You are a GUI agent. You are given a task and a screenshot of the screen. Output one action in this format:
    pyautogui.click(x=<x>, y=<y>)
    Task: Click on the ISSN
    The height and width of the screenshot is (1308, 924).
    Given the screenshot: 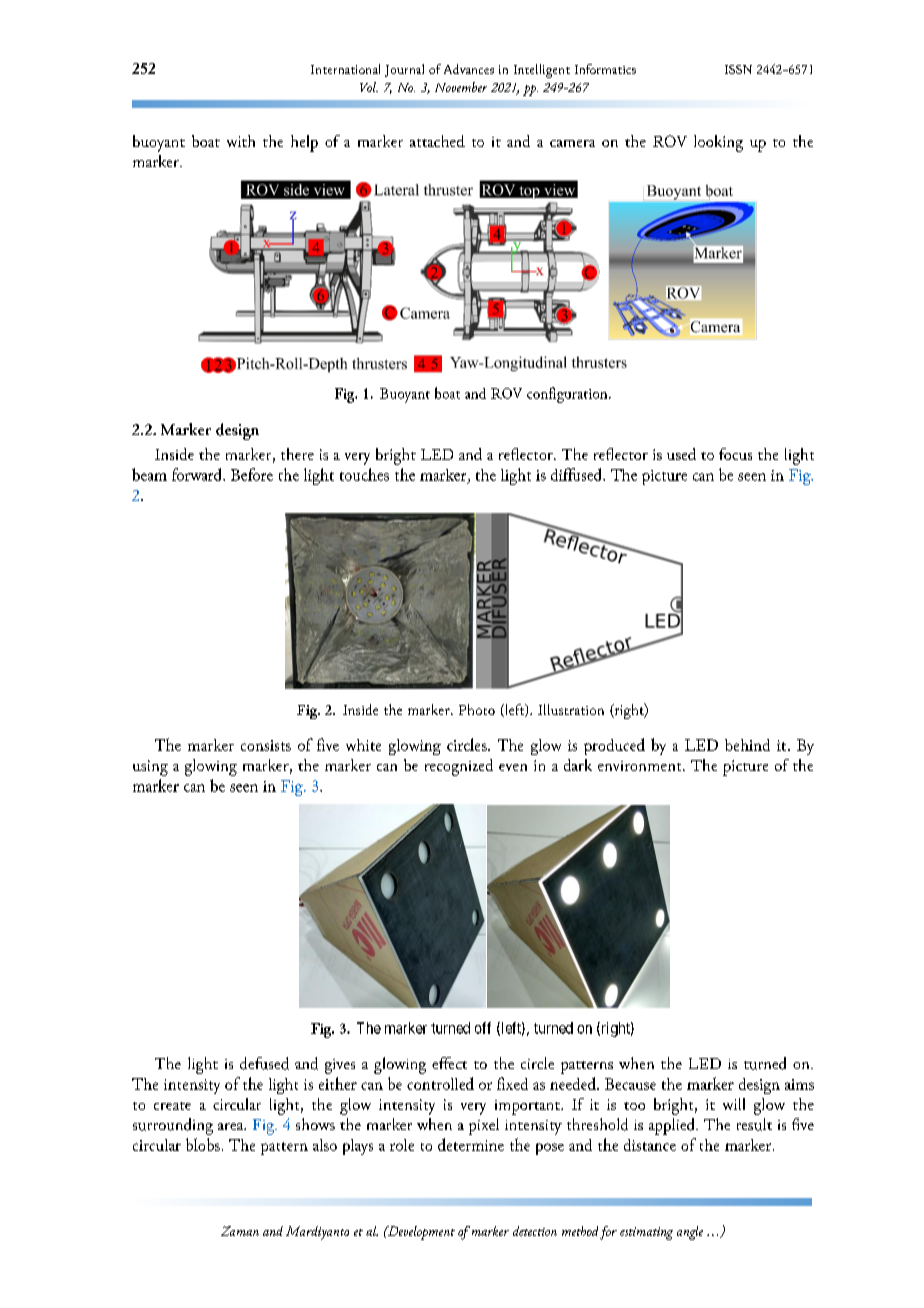 What is the action you would take?
    pyautogui.click(x=738, y=69)
